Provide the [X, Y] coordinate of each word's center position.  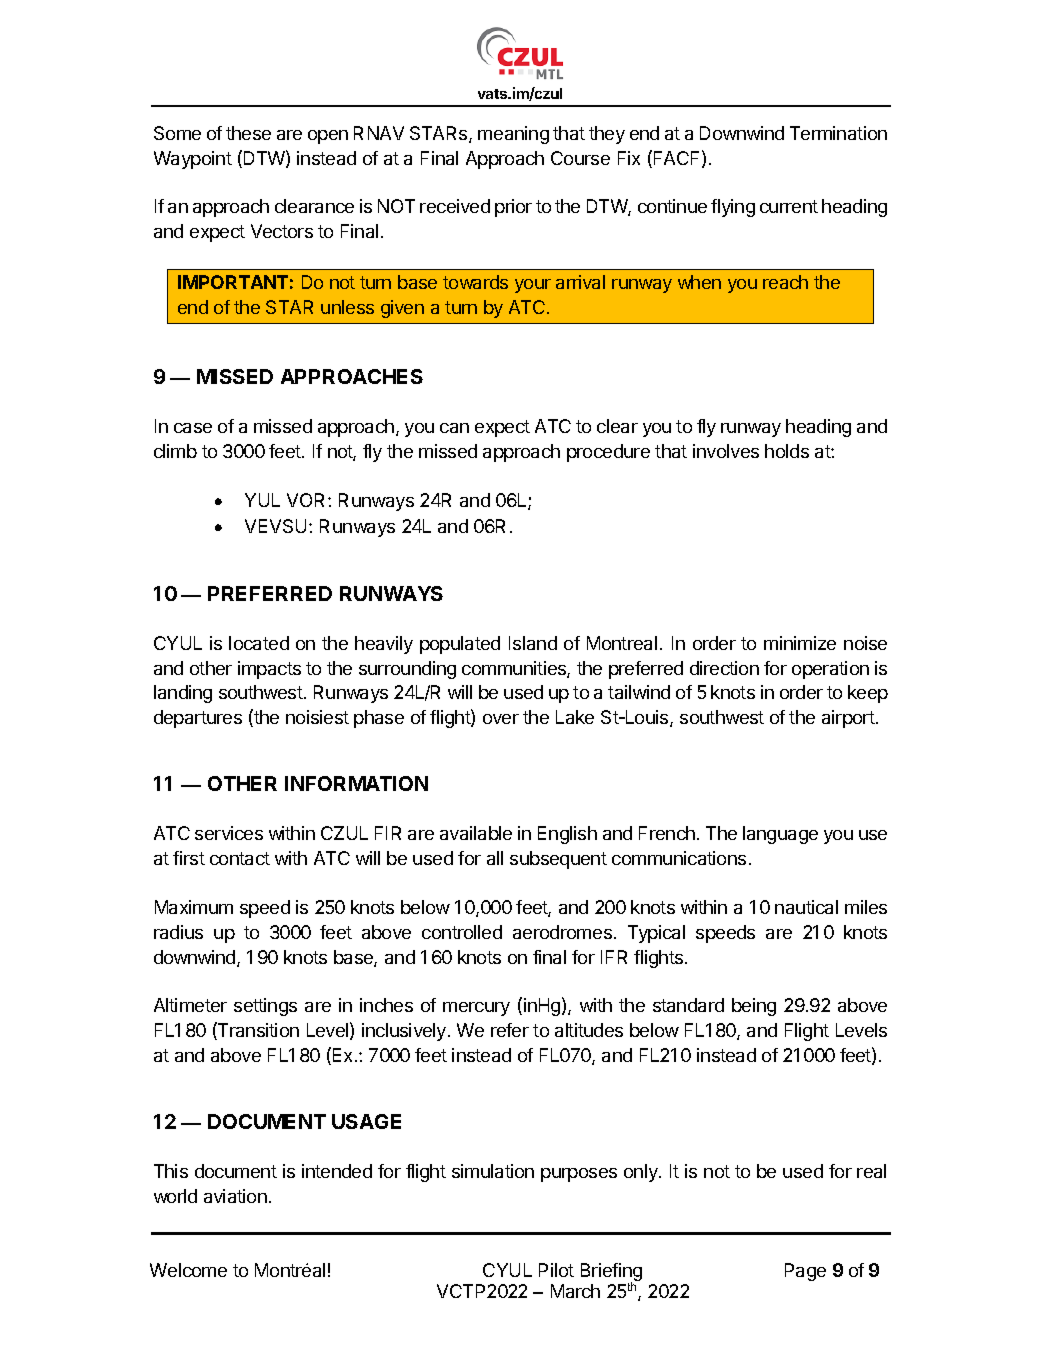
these [248, 133]
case [193, 428]
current [789, 206]
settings [265, 1007]
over [501, 719]
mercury [476, 1009]
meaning [513, 135]
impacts [269, 670]
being [754, 1007]
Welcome [188, 1270]
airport [848, 719]
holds [787, 451]
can [454, 428]
